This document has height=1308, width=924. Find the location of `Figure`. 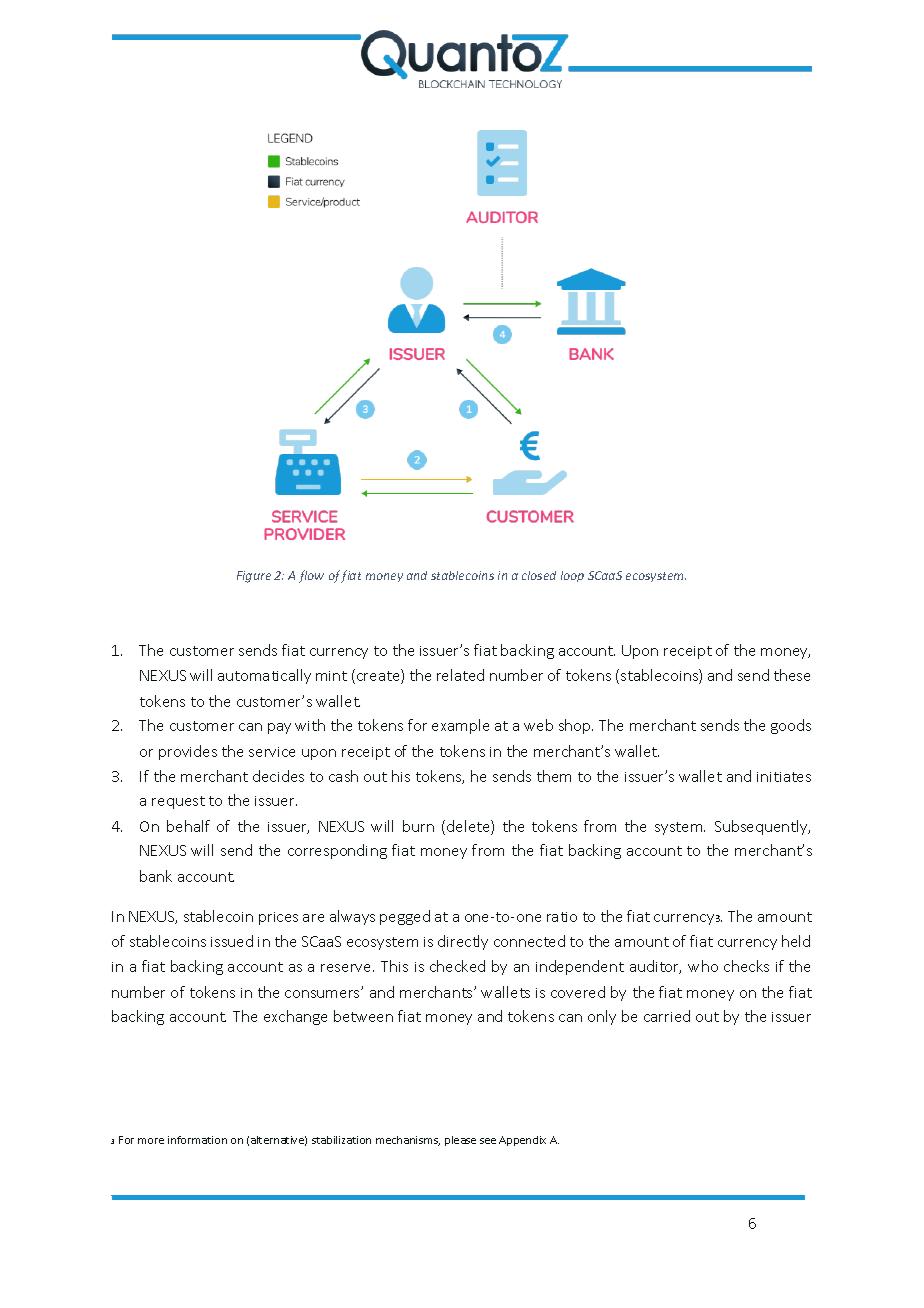

Figure is located at coordinates (254, 577).
